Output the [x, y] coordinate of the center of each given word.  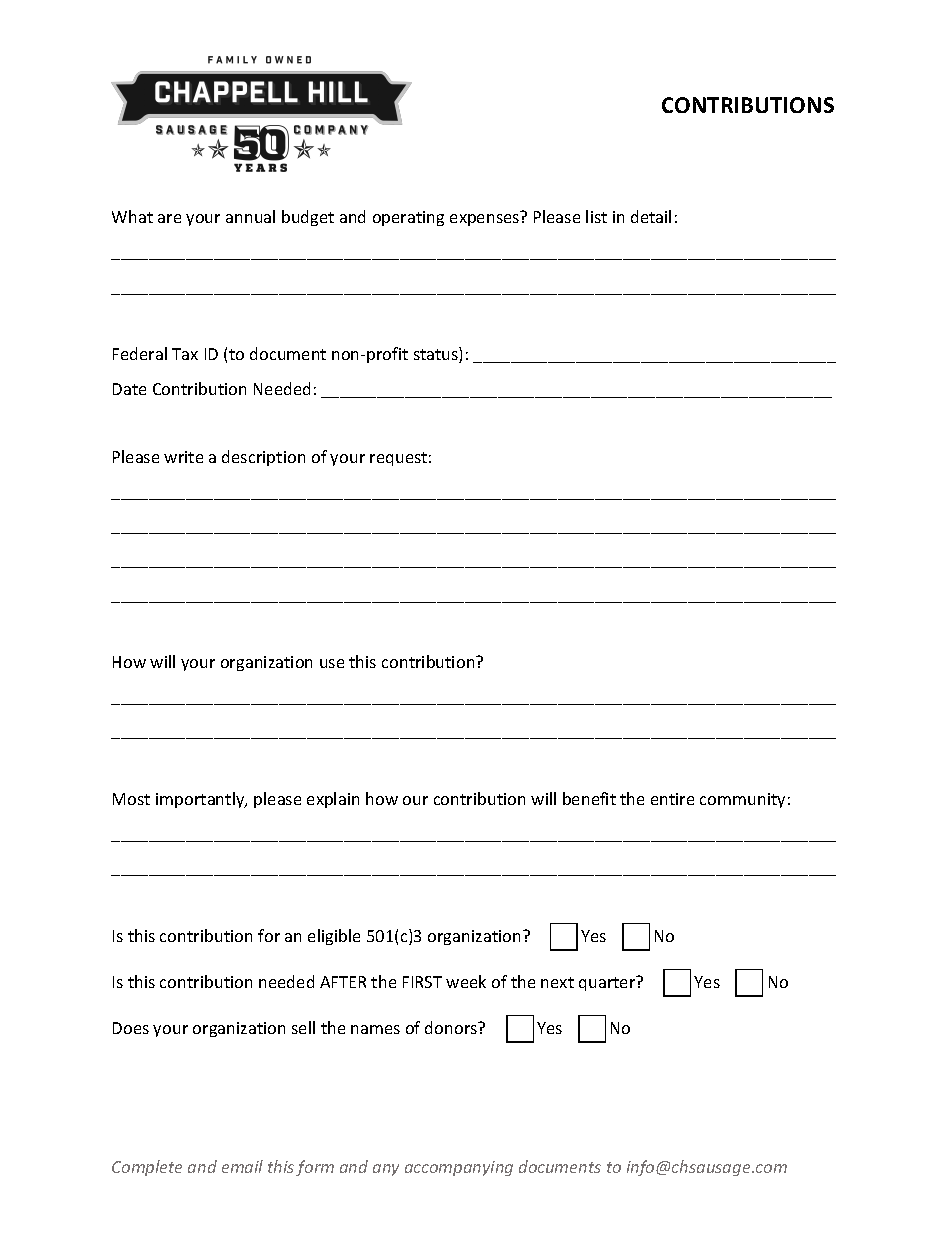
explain [333, 800]
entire [672, 799]
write [183, 457]
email [242, 1166]
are [169, 218]
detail [651, 216]
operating [408, 218]
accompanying [459, 1168]
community [742, 800]
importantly [201, 800]
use [332, 663]
